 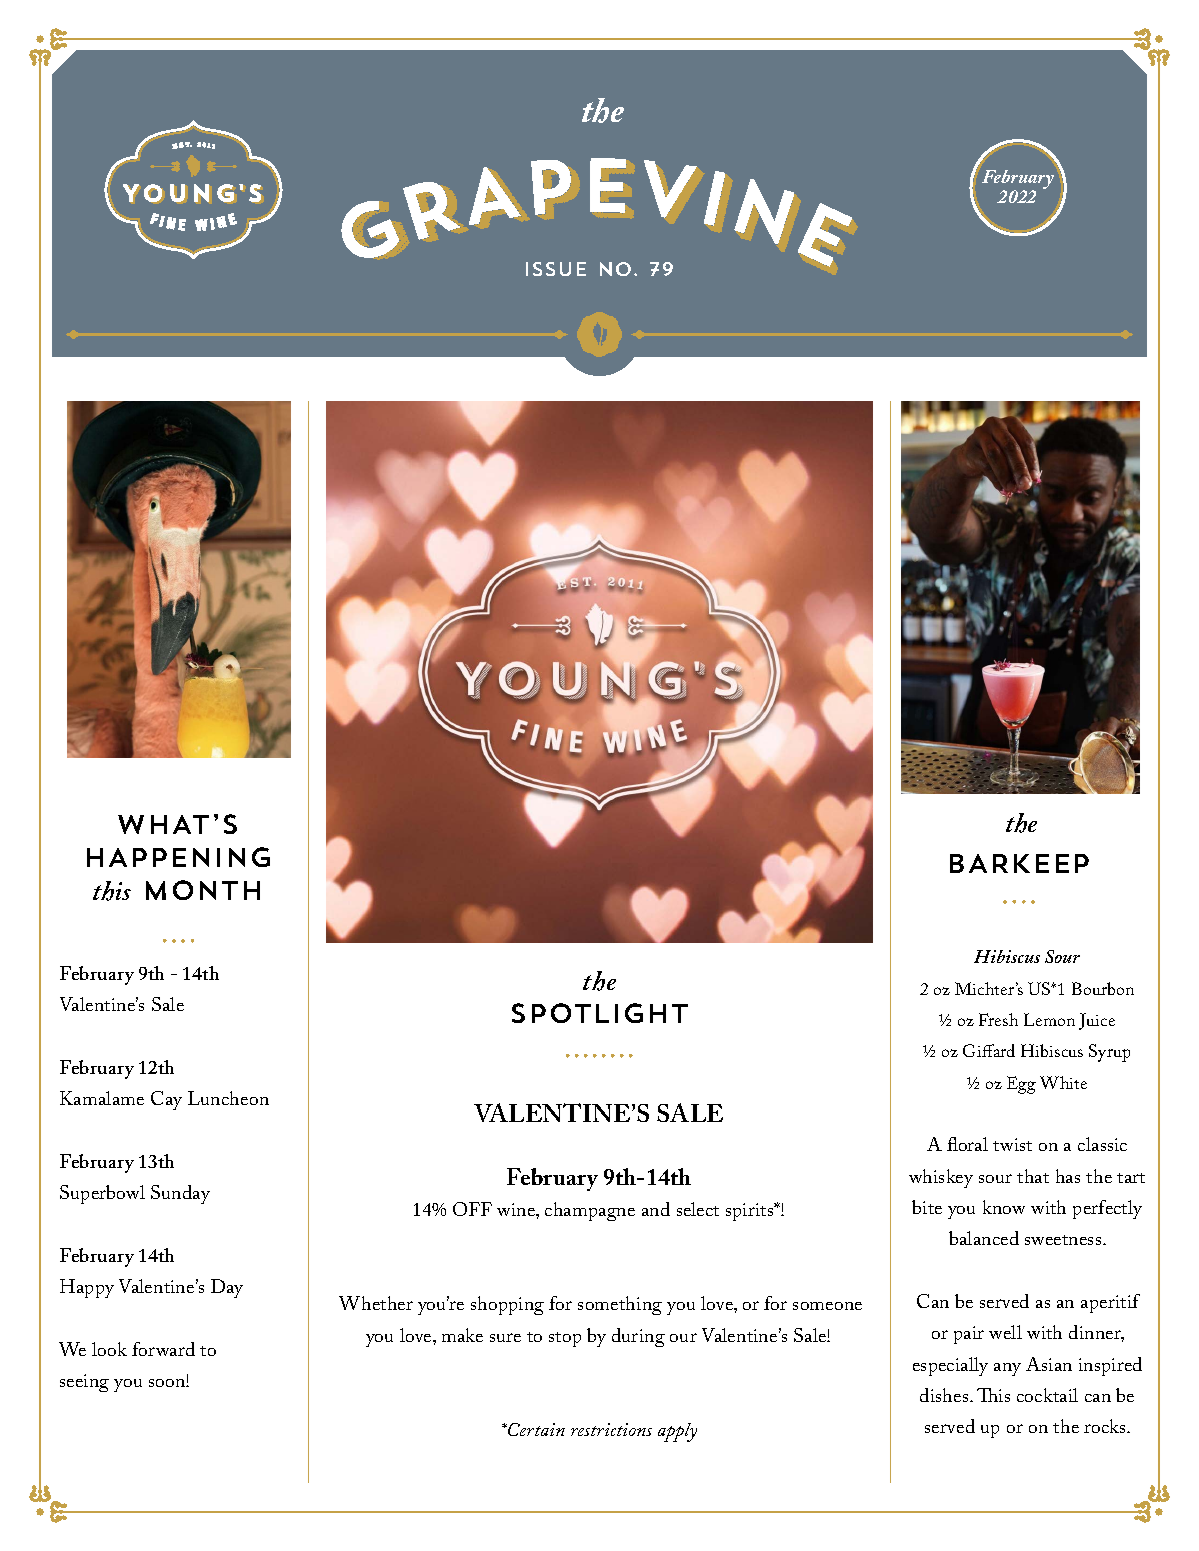 I want to click on BARKEEP, so click(x=1019, y=863).
